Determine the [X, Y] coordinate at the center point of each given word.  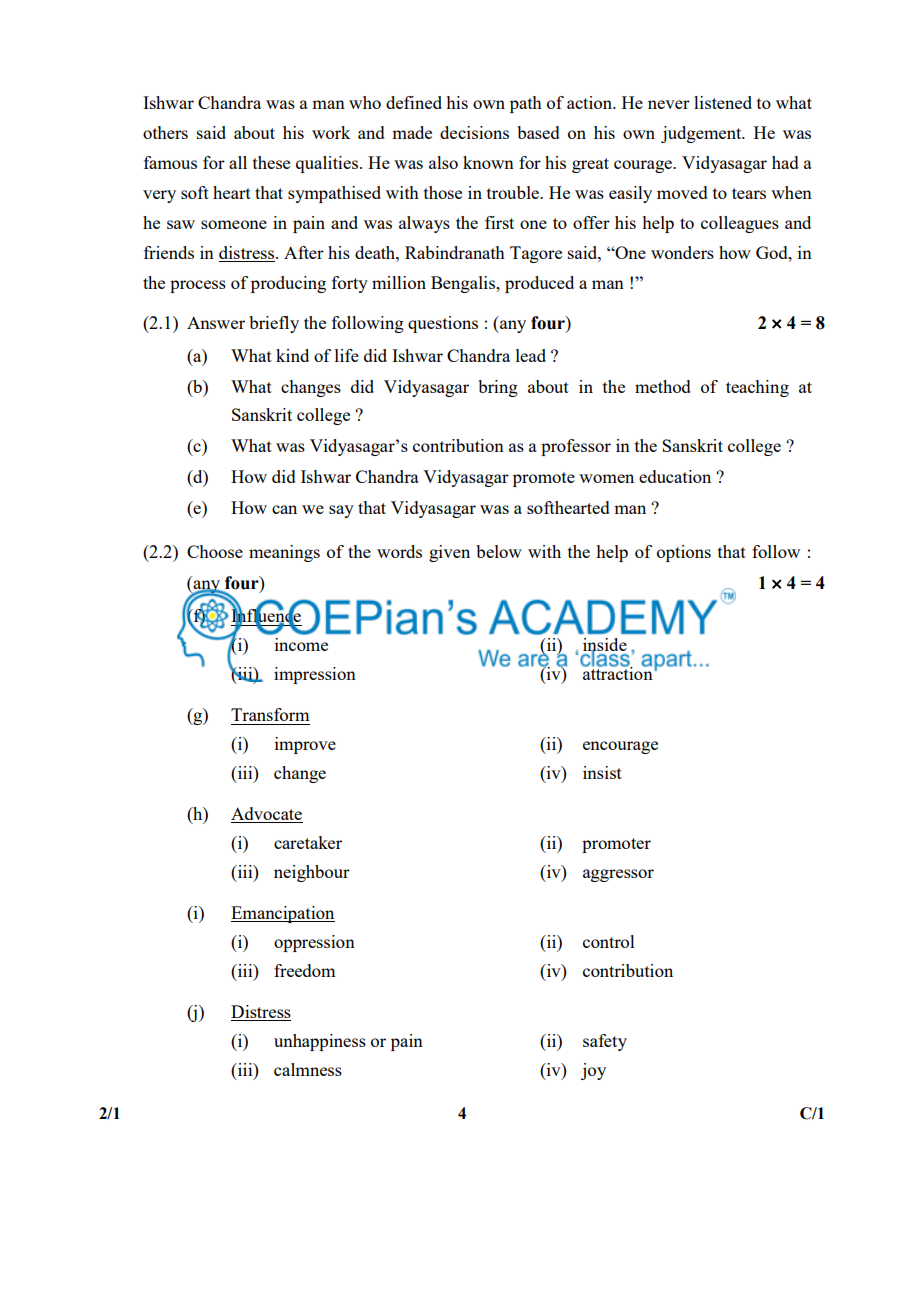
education [675, 476]
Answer [216, 322]
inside [604, 646]
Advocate [267, 815]
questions [443, 324]
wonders [682, 252]
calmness [308, 1069]
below [499, 551]
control [609, 941]
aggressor [618, 875]
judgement [702, 134]
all [238, 162]
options [684, 553]
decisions [474, 132]
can [284, 509]
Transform [270, 714]
